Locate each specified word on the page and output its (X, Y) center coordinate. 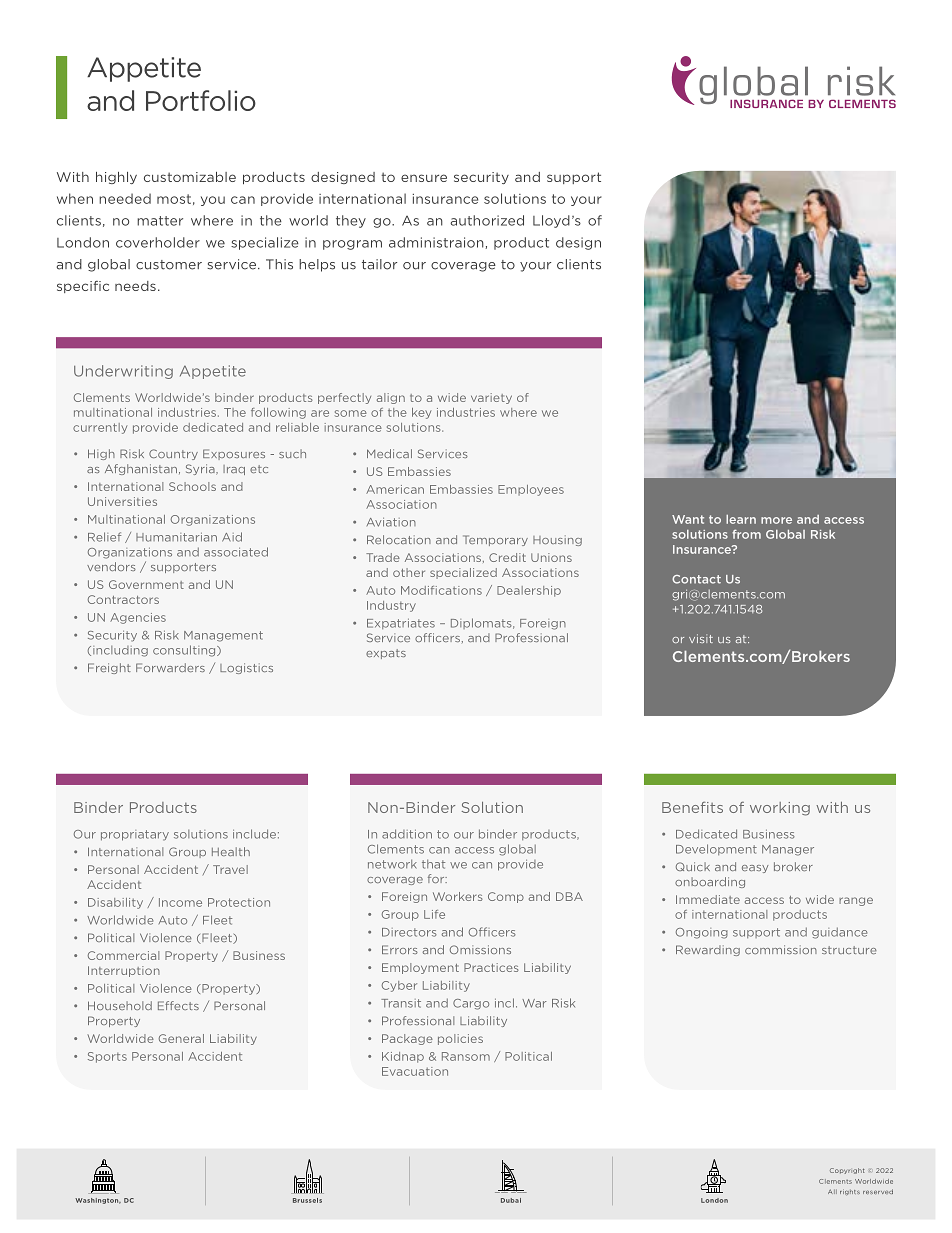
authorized (487, 220)
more (776, 520)
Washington (98, 1201)
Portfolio (201, 100)
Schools (192, 486)
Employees (531, 490)
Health (231, 851)
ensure (424, 178)
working (780, 809)
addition (407, 834)
